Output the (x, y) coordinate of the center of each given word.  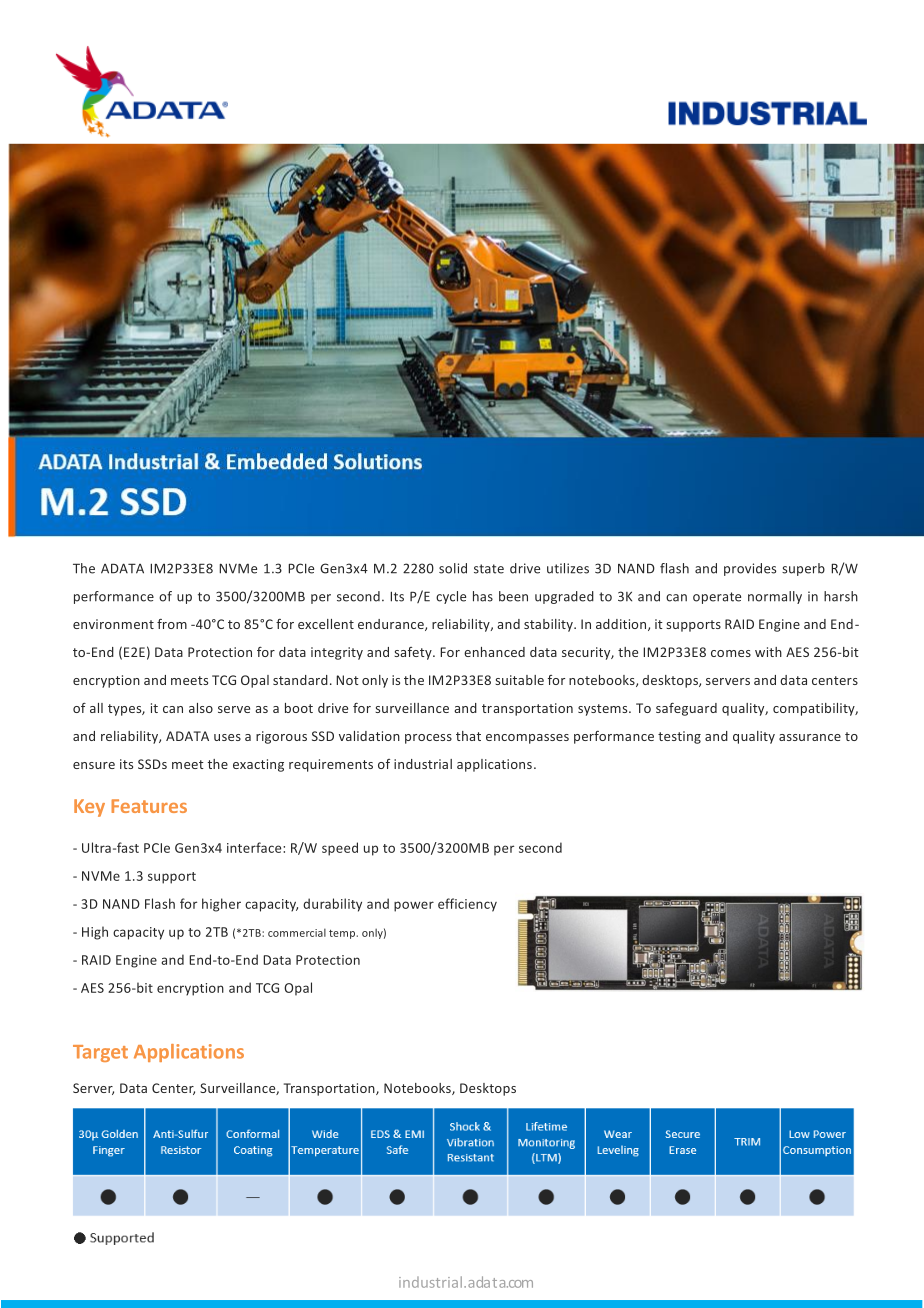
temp (343, 934)
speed (340, 849)
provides (750, 569)
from (172, 624)
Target (100, 1053)
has (483, 596)
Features (149, 806)
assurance (810, 737)
